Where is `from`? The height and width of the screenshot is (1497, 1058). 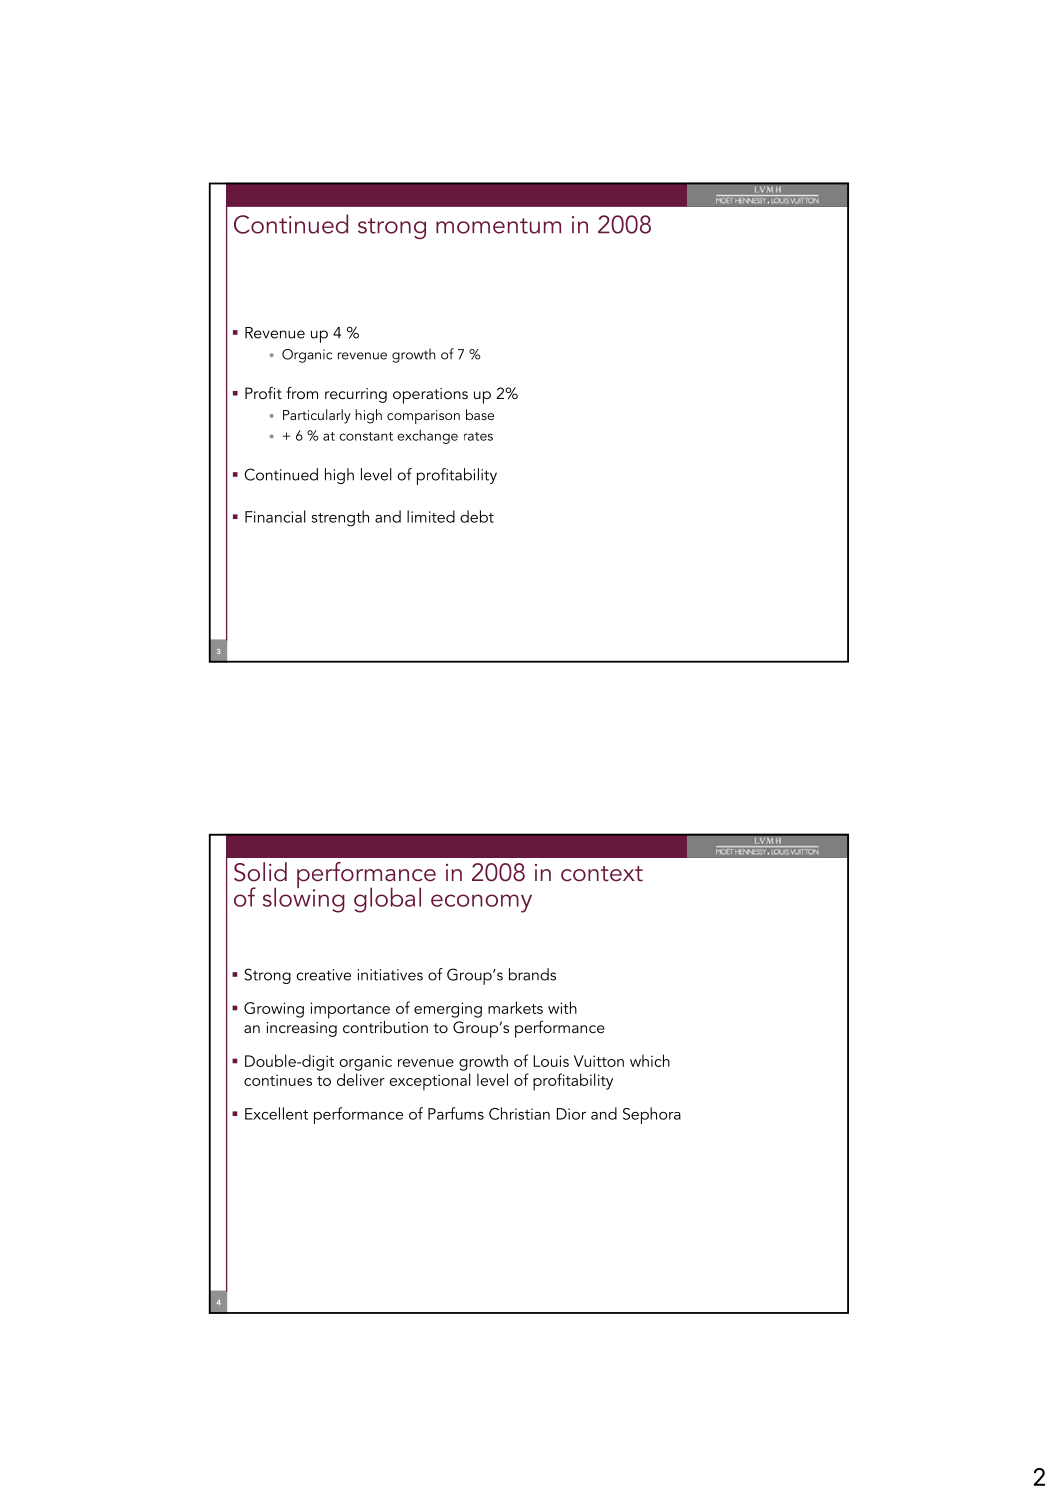
from is located at coordinates (302, 392).
